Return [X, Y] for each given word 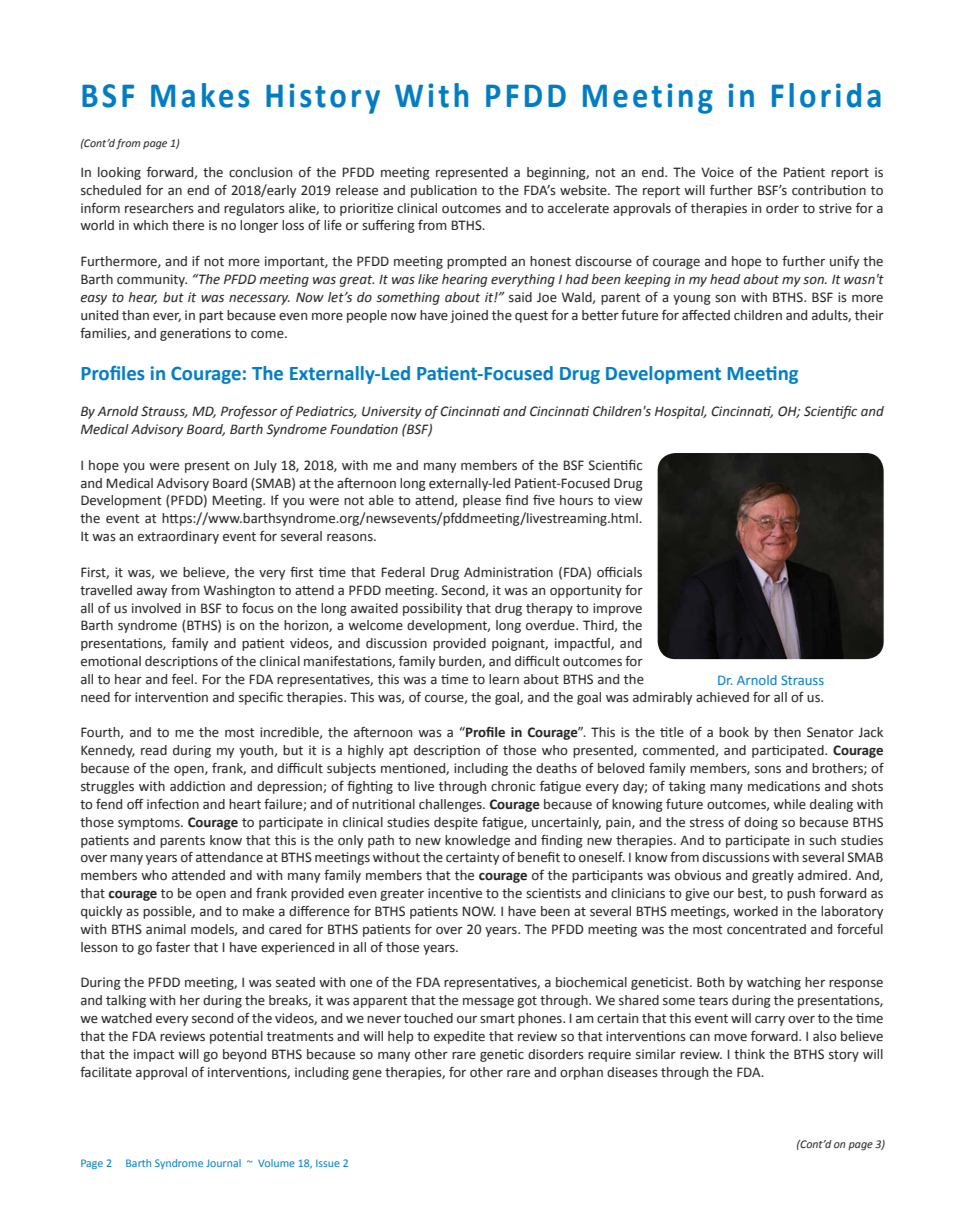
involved [156, 608]
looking [119, 173]
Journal [223, 1163]
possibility [432, 609]
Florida [826, 95]
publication [444, 191]
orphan [581, 1073]
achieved [722, 697]
